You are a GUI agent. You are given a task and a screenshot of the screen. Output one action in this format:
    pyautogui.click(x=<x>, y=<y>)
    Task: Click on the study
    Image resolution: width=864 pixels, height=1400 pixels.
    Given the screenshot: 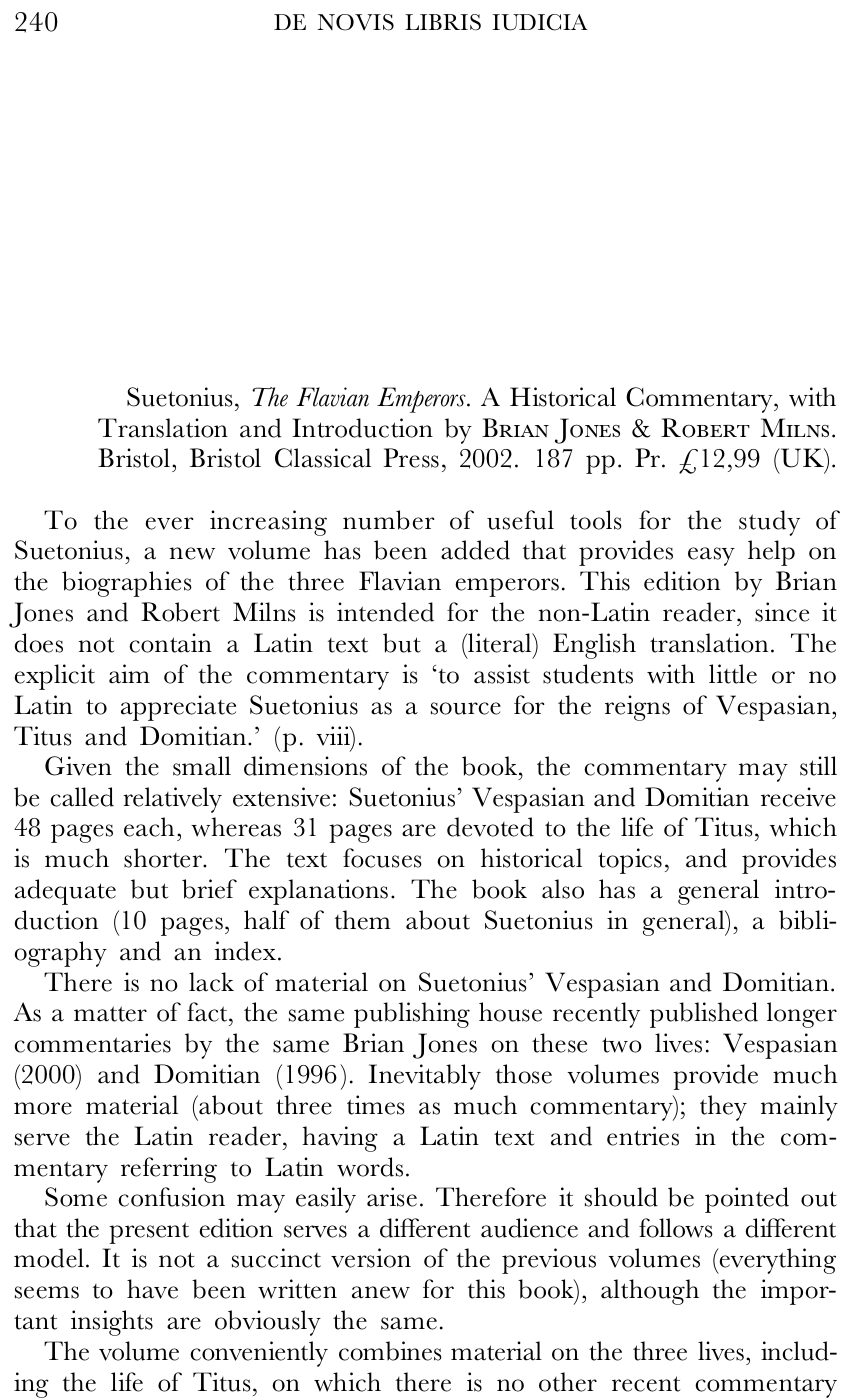 What is the action you would take?
    pyautogui.click(x=769, y=523)
